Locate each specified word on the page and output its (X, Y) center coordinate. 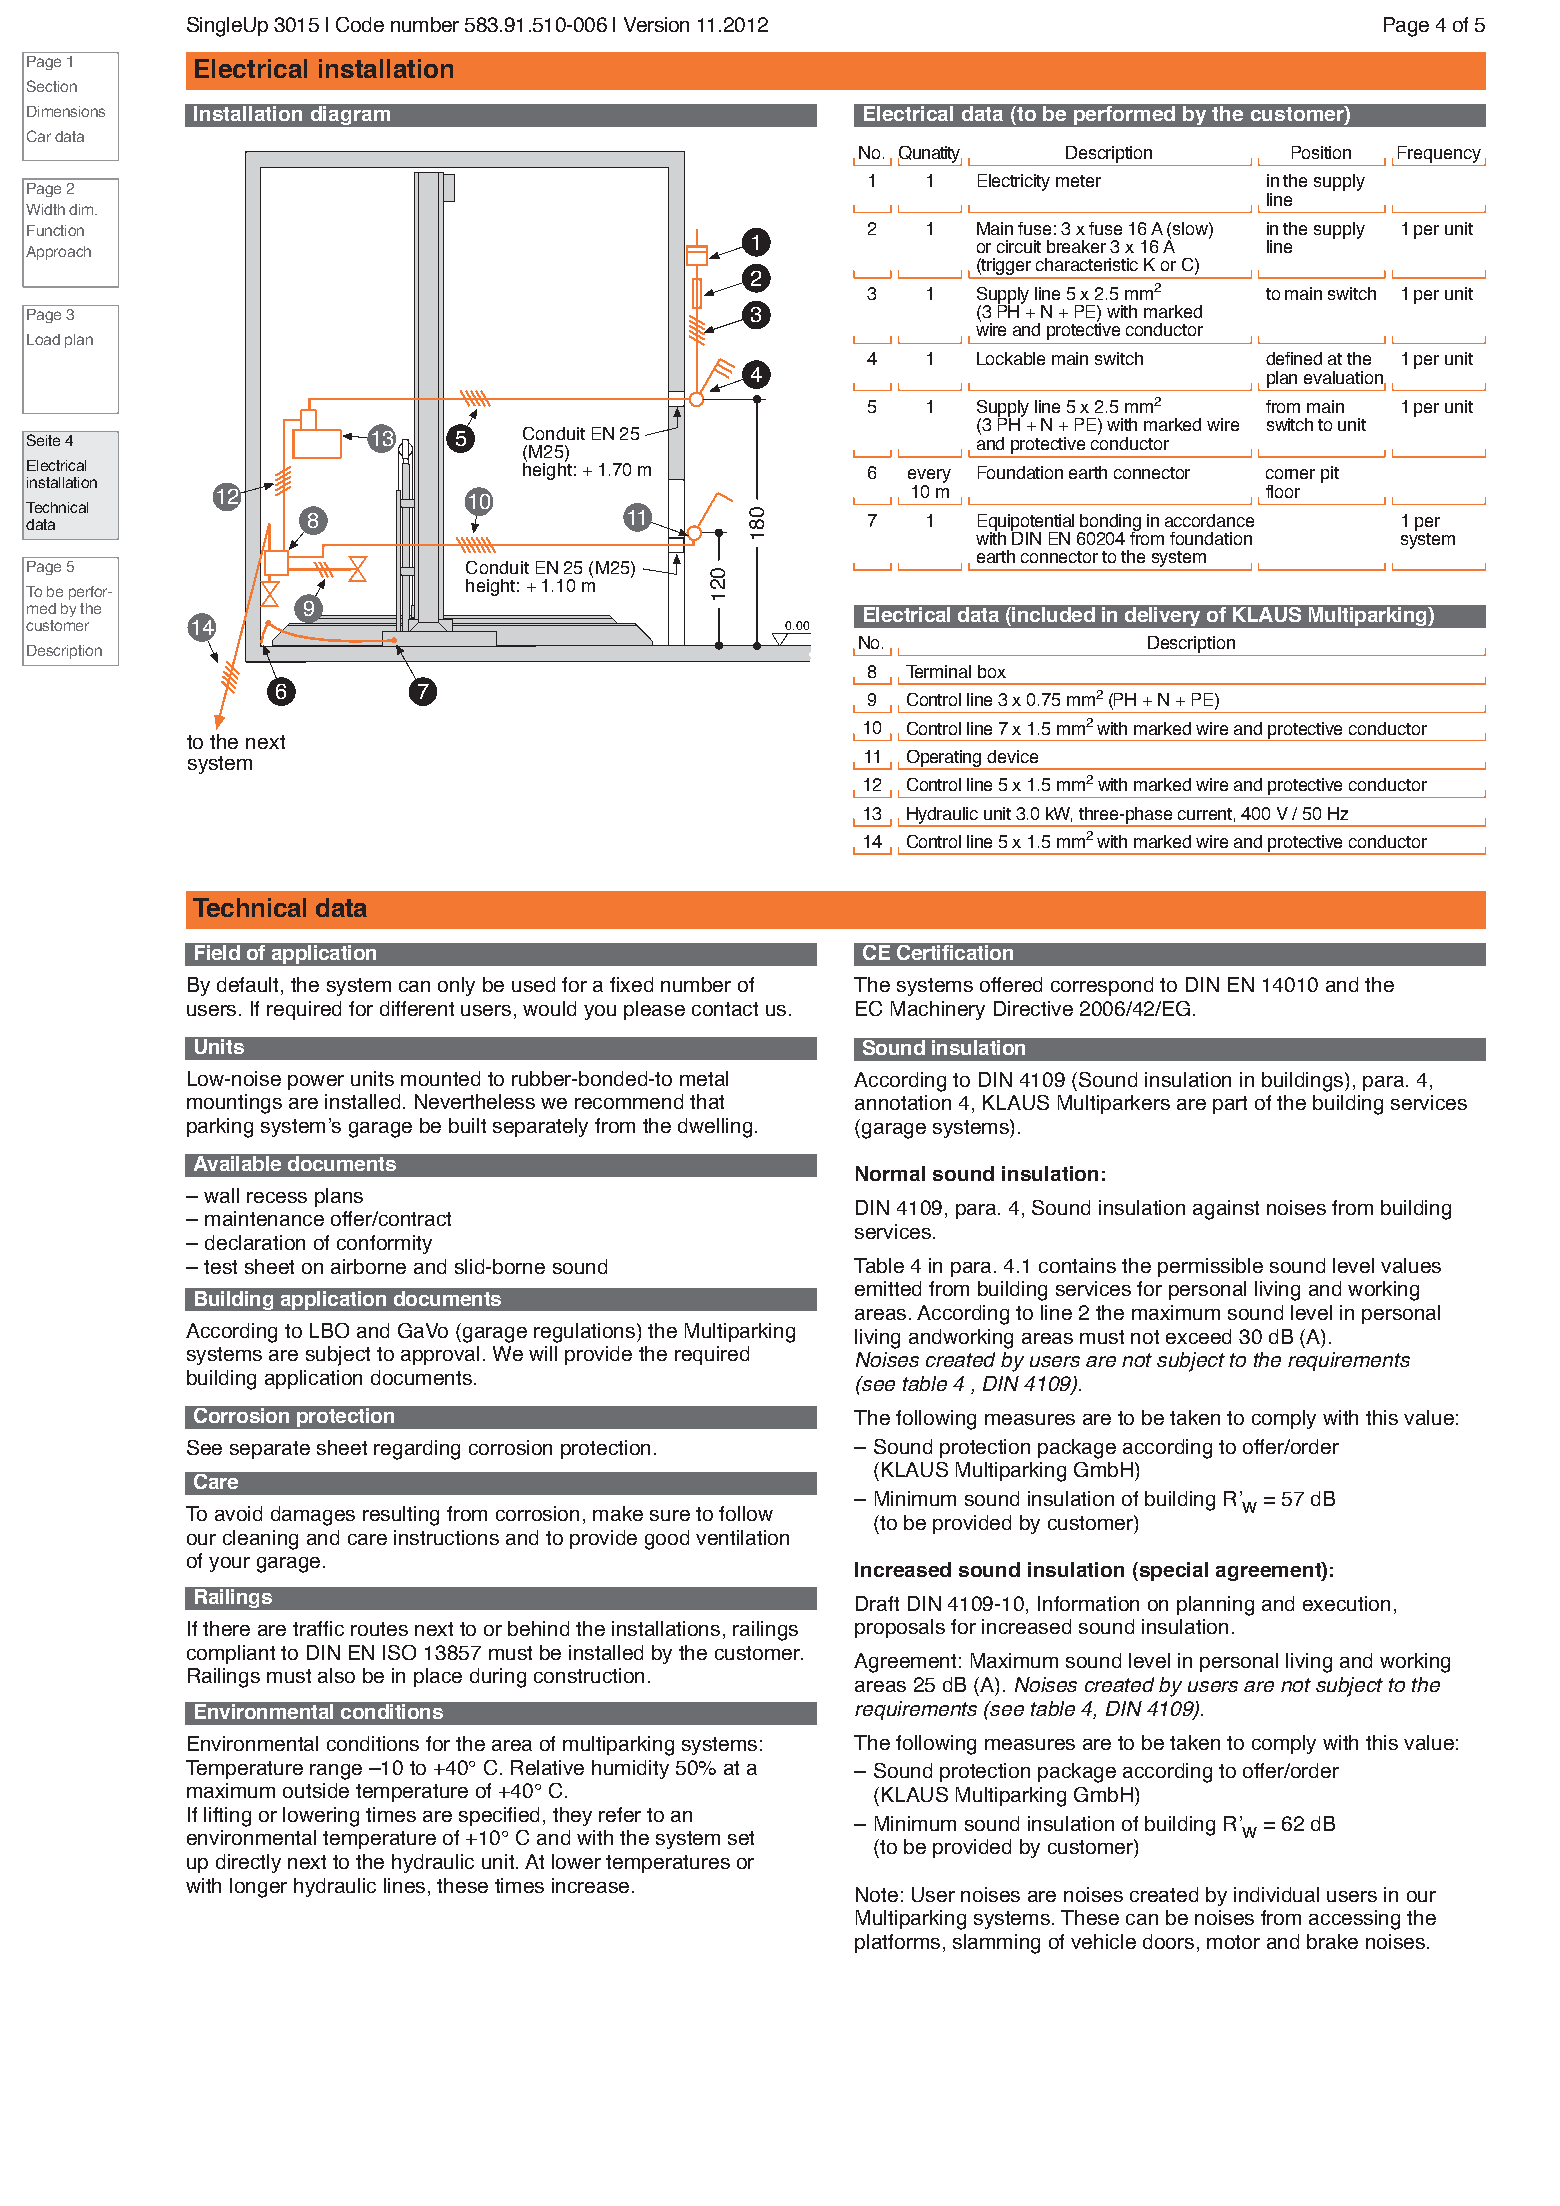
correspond (1102, 986)
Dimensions (66, 111)
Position (1321, 152)
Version (656, 24)
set (741, 1838)
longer (258, 1888)
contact (725, 1009)
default (247, 984)
